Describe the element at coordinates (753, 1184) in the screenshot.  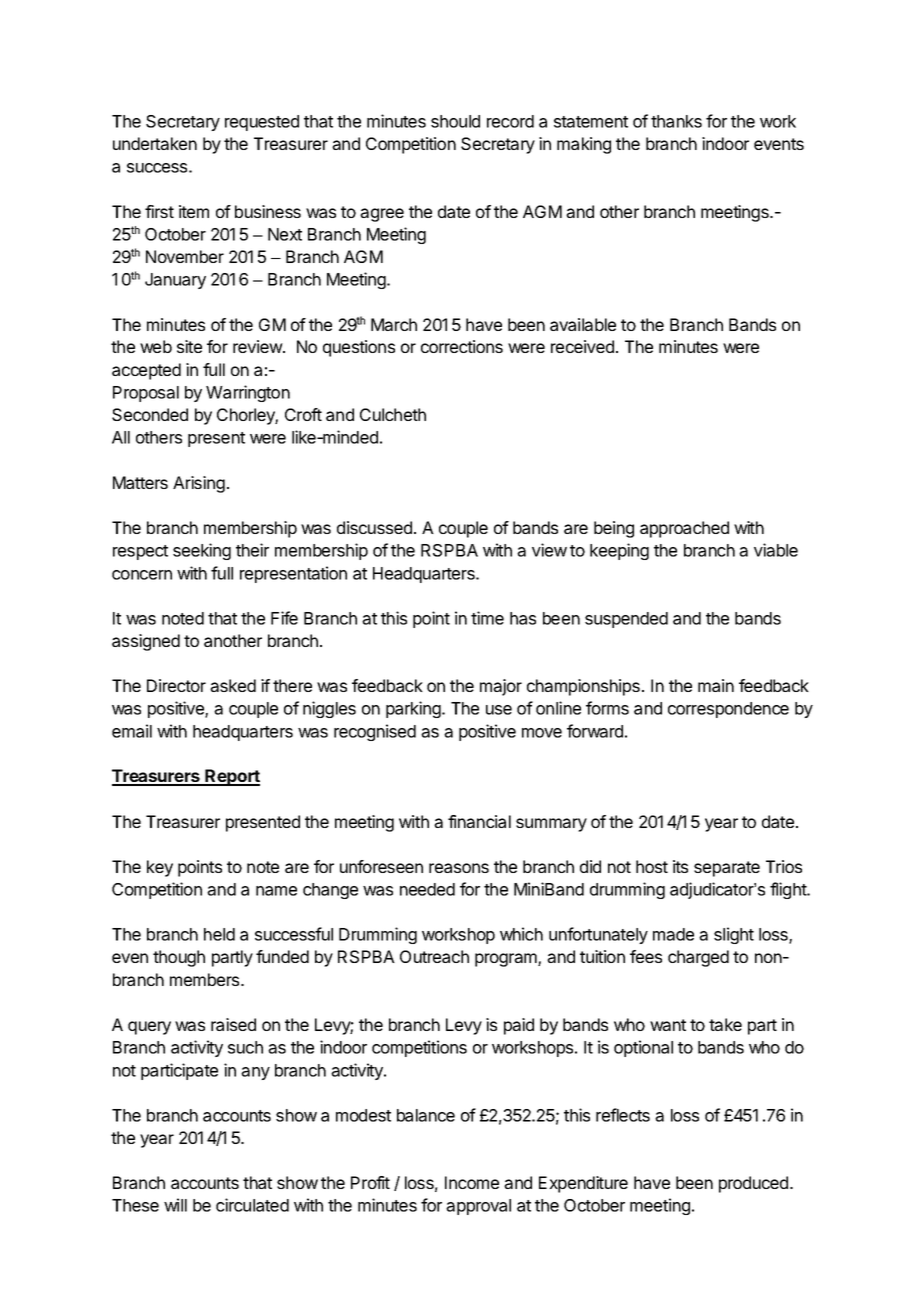
I see `produced` at that location.
